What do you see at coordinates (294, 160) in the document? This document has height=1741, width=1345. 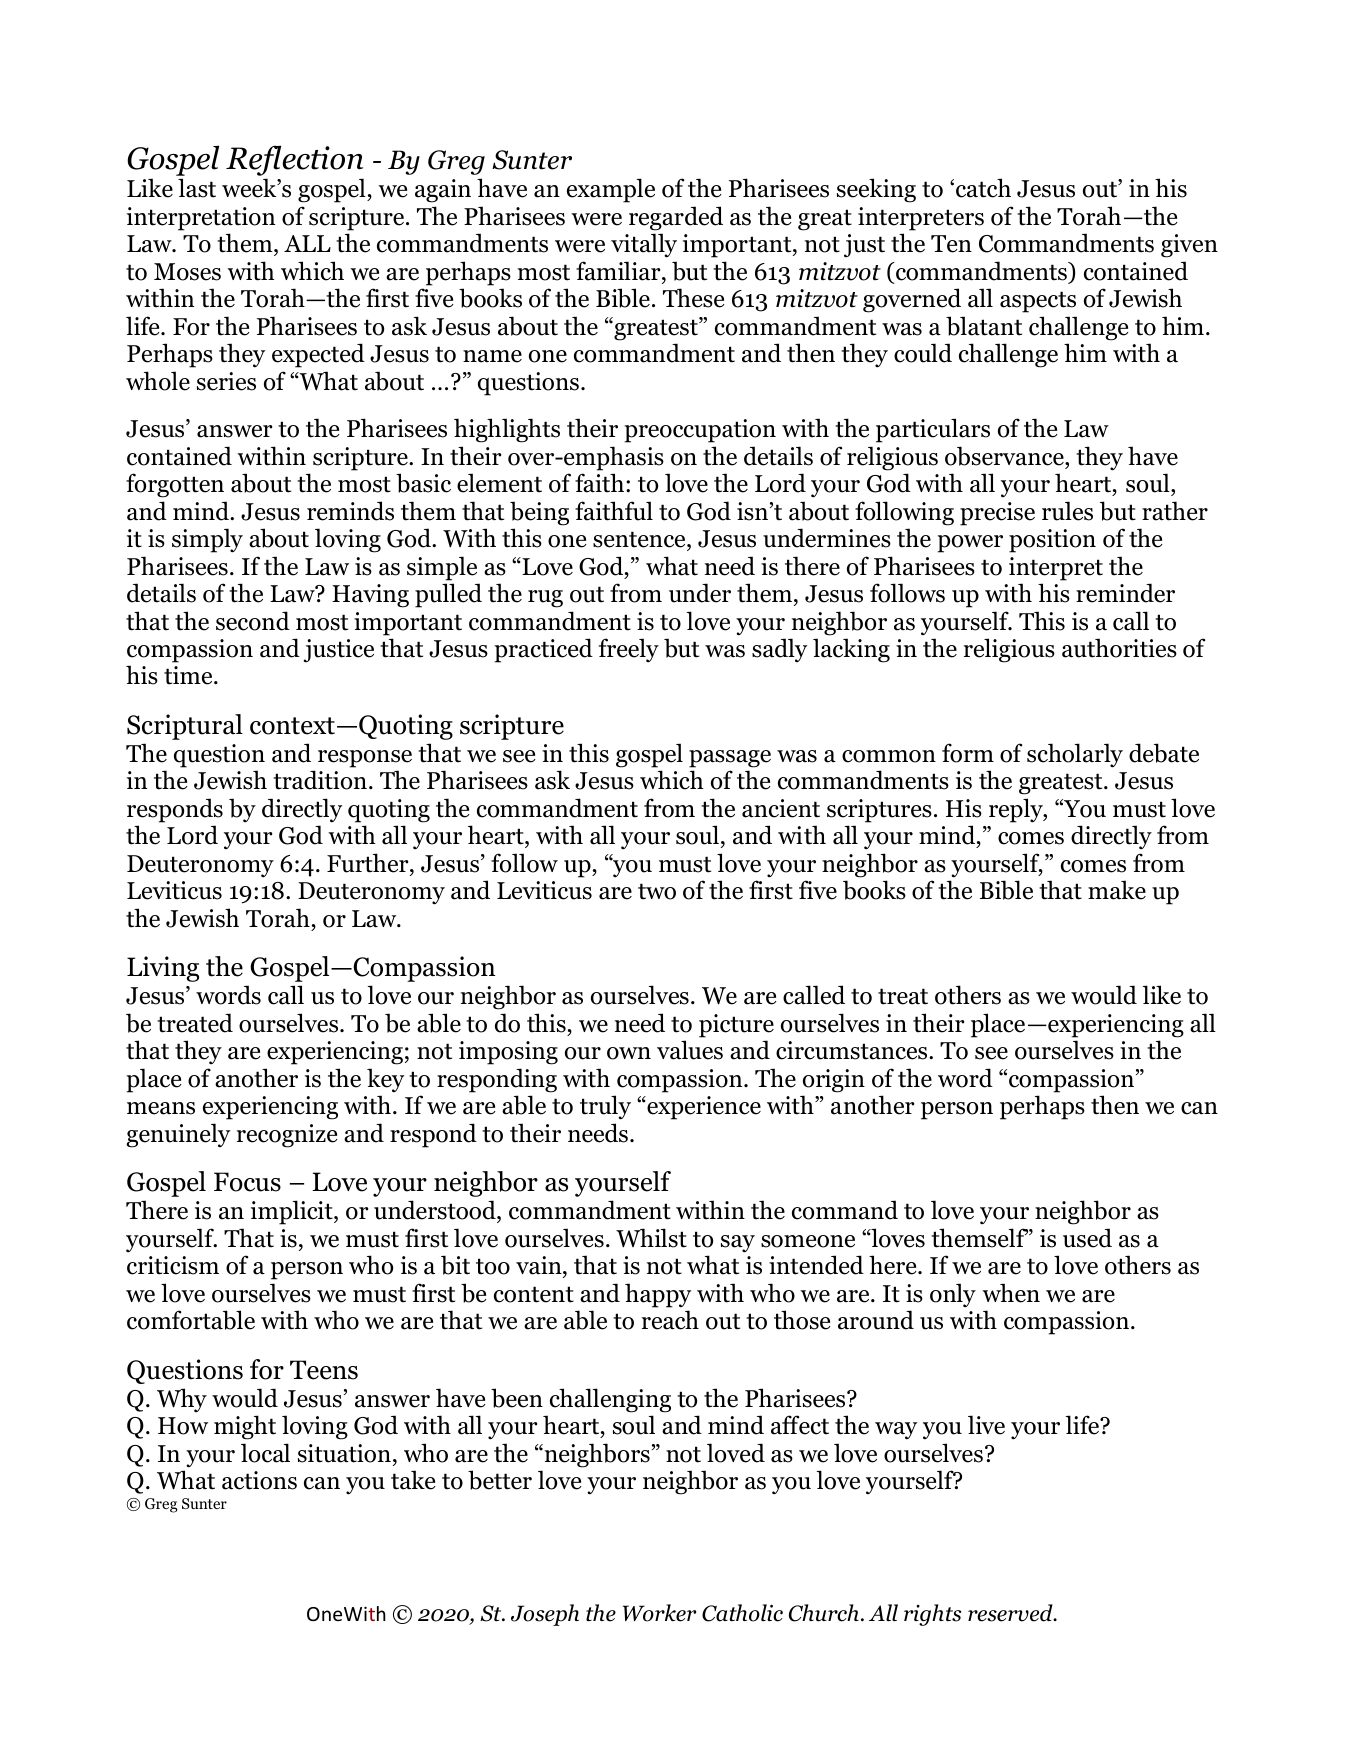 I see `Reflection` at bounding box center [294, 160].
